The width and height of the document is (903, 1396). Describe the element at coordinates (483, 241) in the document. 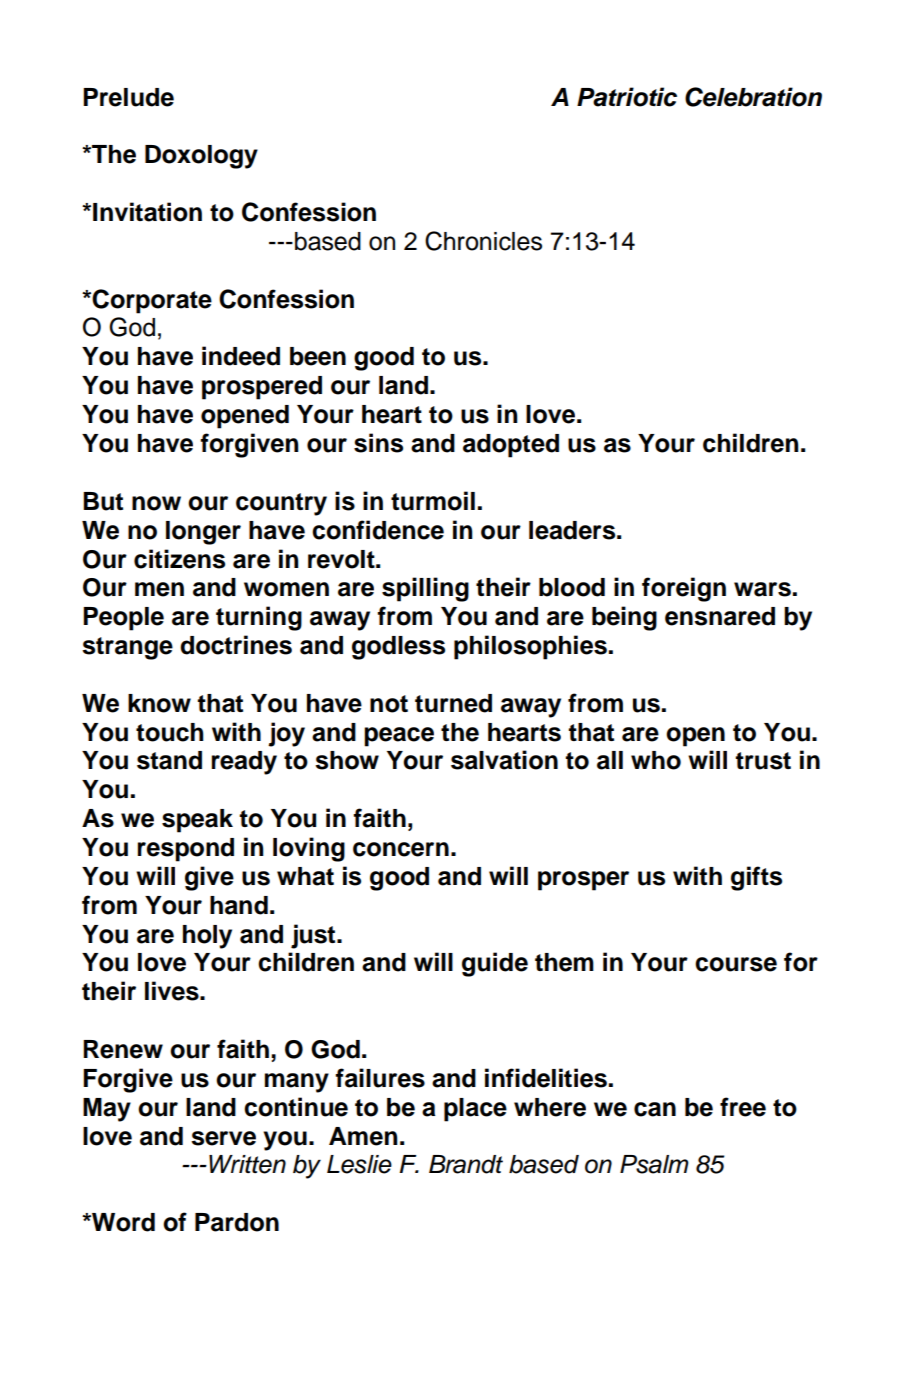

I see `Chronicles` at that location.
